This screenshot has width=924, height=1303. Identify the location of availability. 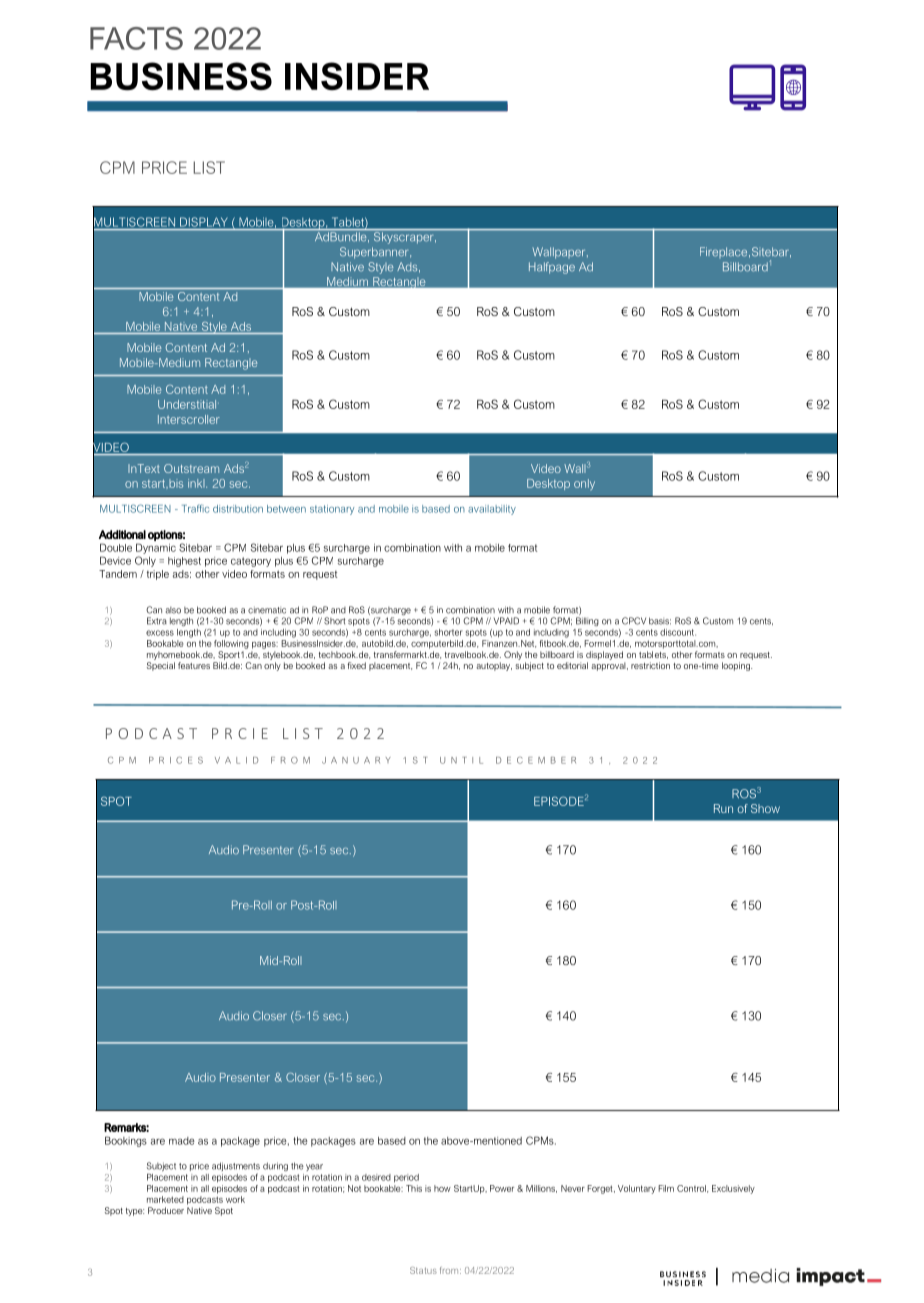
(492, 510).
